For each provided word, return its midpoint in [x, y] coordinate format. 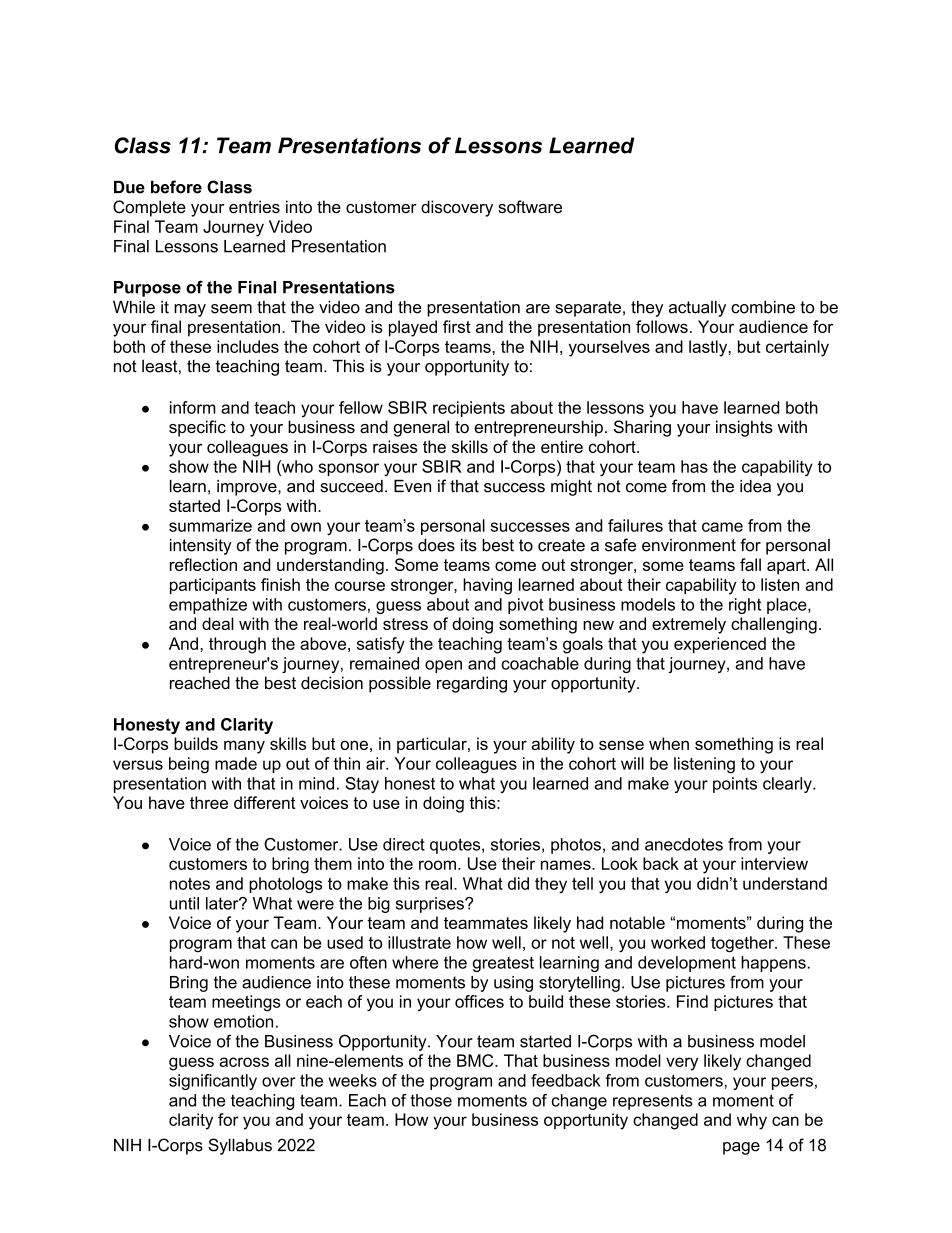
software [530, 206]
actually [697, 309]
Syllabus [240, 1146]
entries [254, 206]
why [752, 1121]
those [431, 1100]
